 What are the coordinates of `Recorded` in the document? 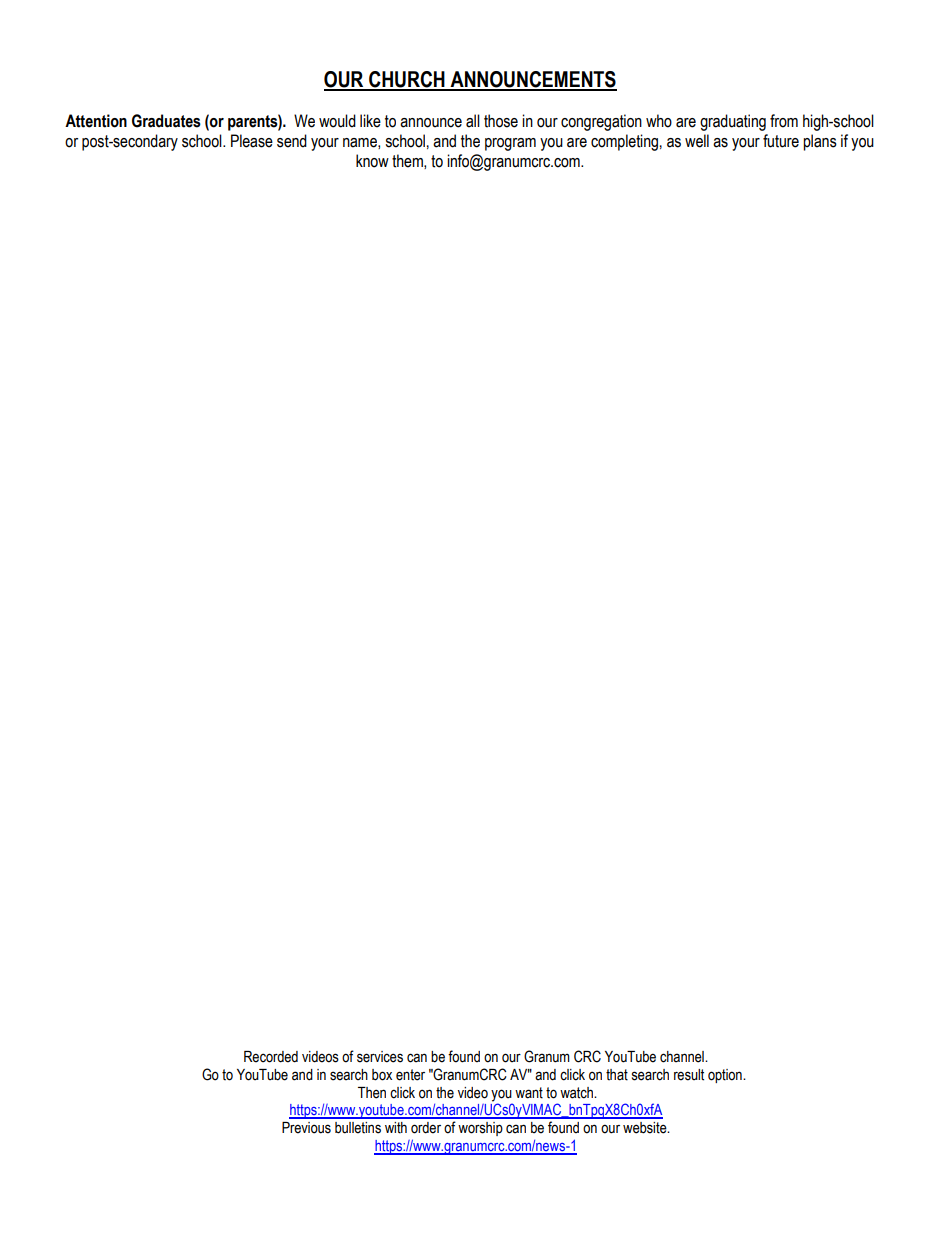 It's located at (271, 1057).
